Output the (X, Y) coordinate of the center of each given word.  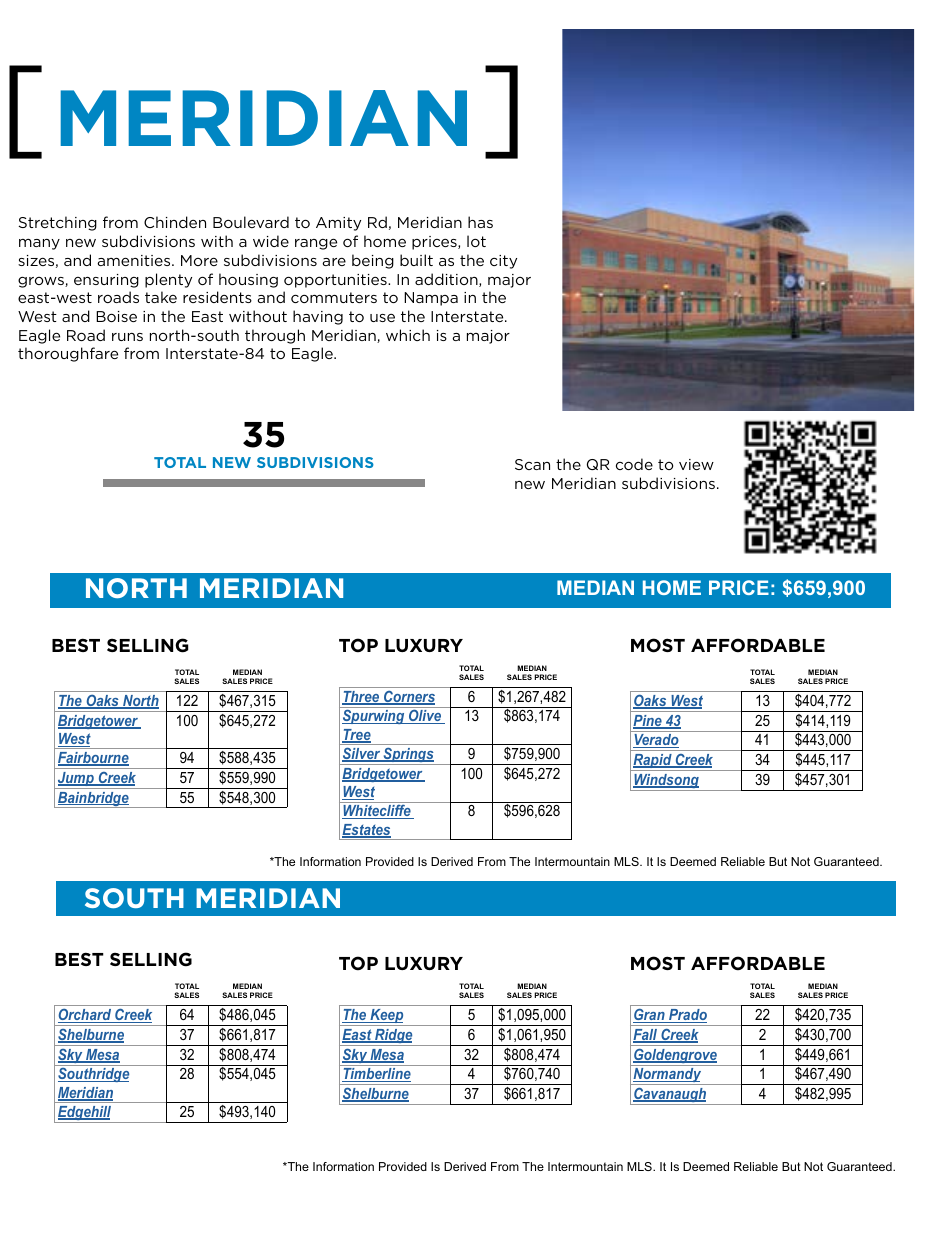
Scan (532, 464)
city (503, 262)
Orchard (86, 1015)
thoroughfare (68, 354)
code (634, 464)
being (373, 261)
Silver (362, 754)
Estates (366, 831)
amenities (135, 260)
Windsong (666, 782)
